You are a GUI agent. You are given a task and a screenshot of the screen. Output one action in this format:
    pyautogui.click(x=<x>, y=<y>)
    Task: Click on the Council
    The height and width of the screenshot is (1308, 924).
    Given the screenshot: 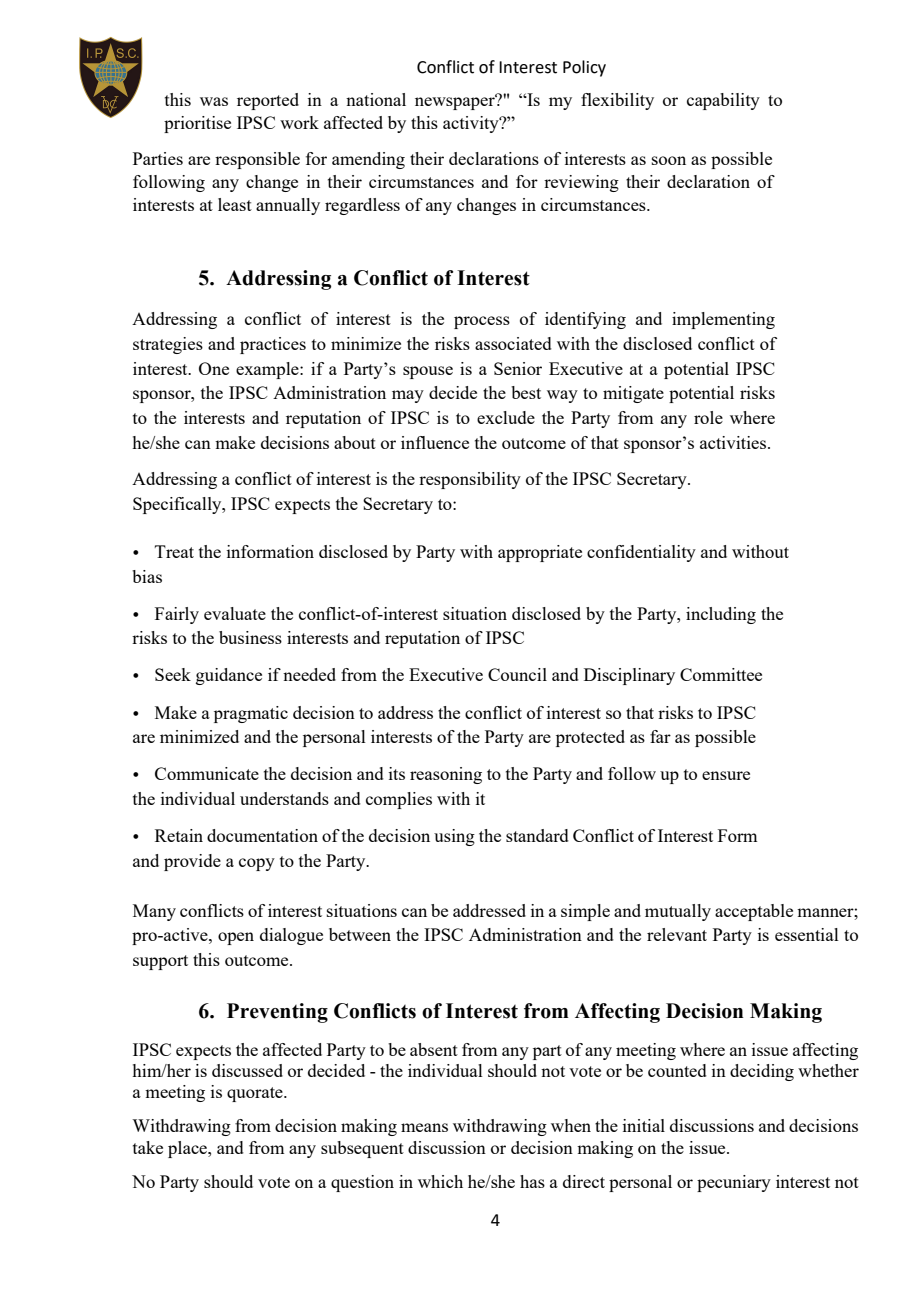 What is the action you would take?
    pyautogui.click(x=517, y=674)
